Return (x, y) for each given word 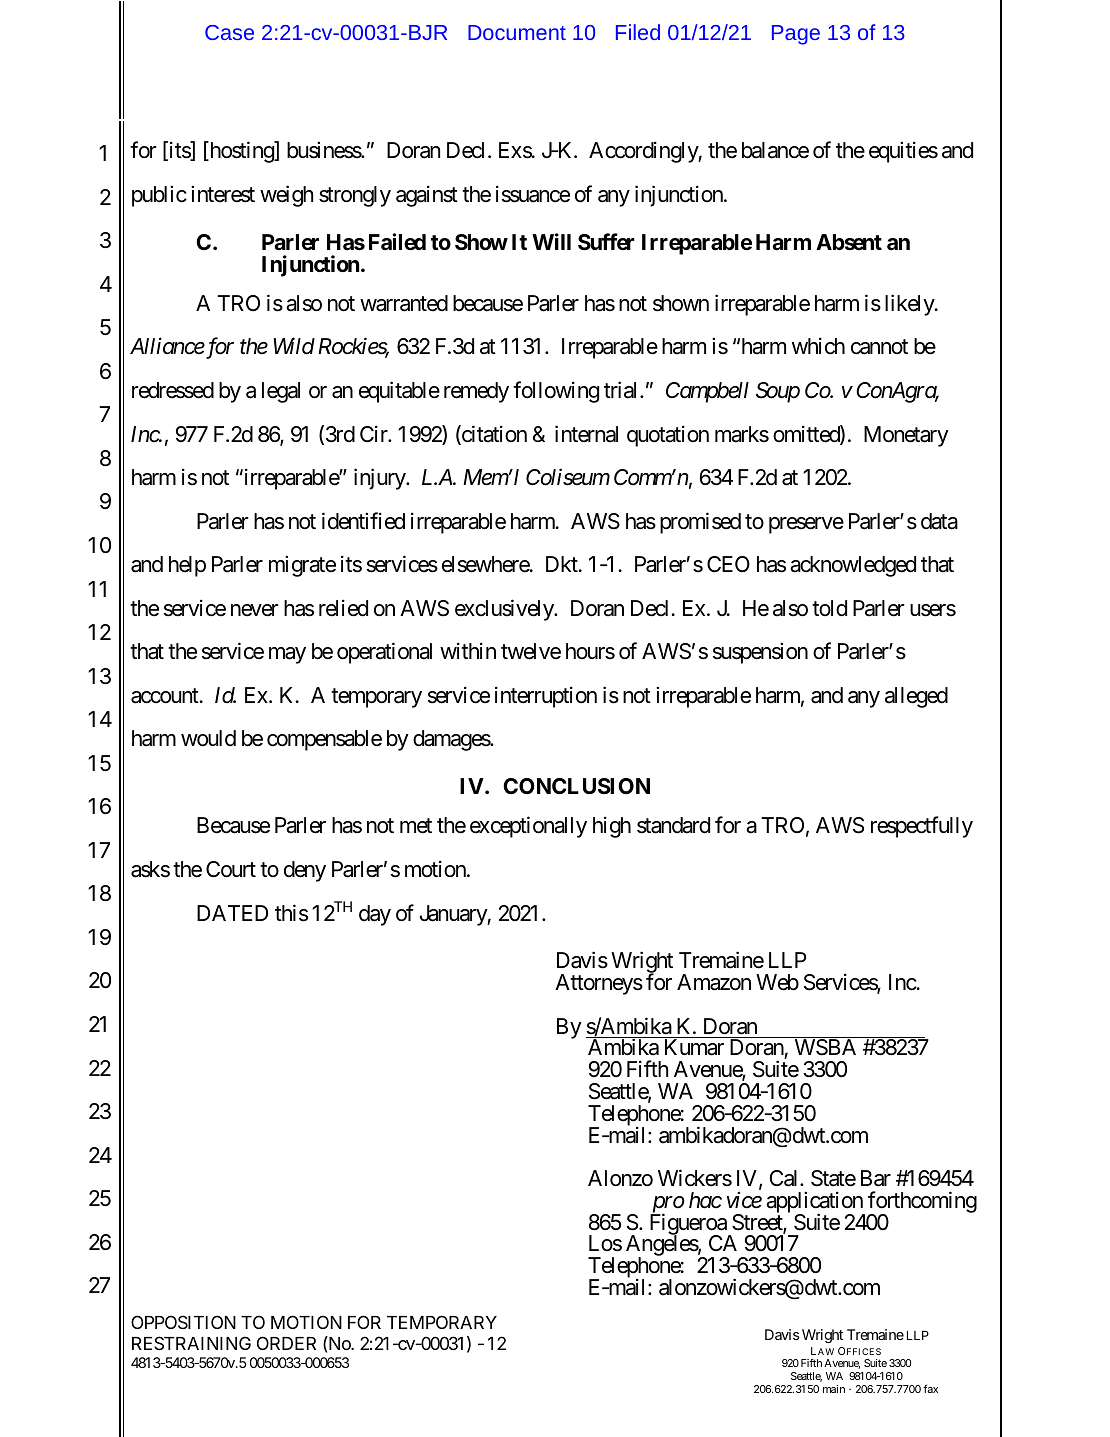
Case (229, 32)
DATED (232, 913)
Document (517, 32)
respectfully (922, 827)
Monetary (906, 436)
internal (586, 434)
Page (796, 35)
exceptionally (528, 827)
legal (281, 392)
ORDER (286, 1343)
